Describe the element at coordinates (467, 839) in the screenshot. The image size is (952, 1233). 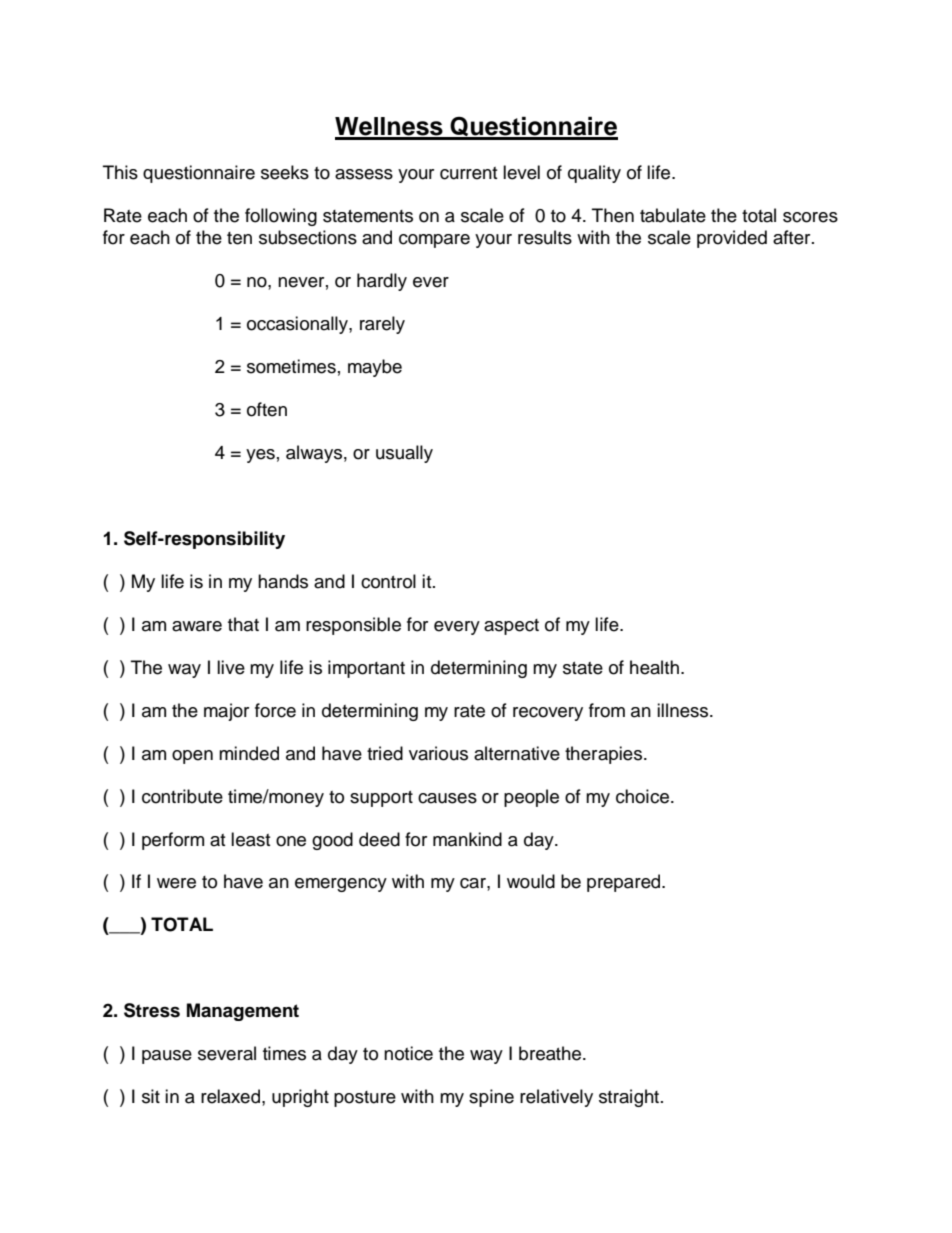
I see `mankind` at that location.
